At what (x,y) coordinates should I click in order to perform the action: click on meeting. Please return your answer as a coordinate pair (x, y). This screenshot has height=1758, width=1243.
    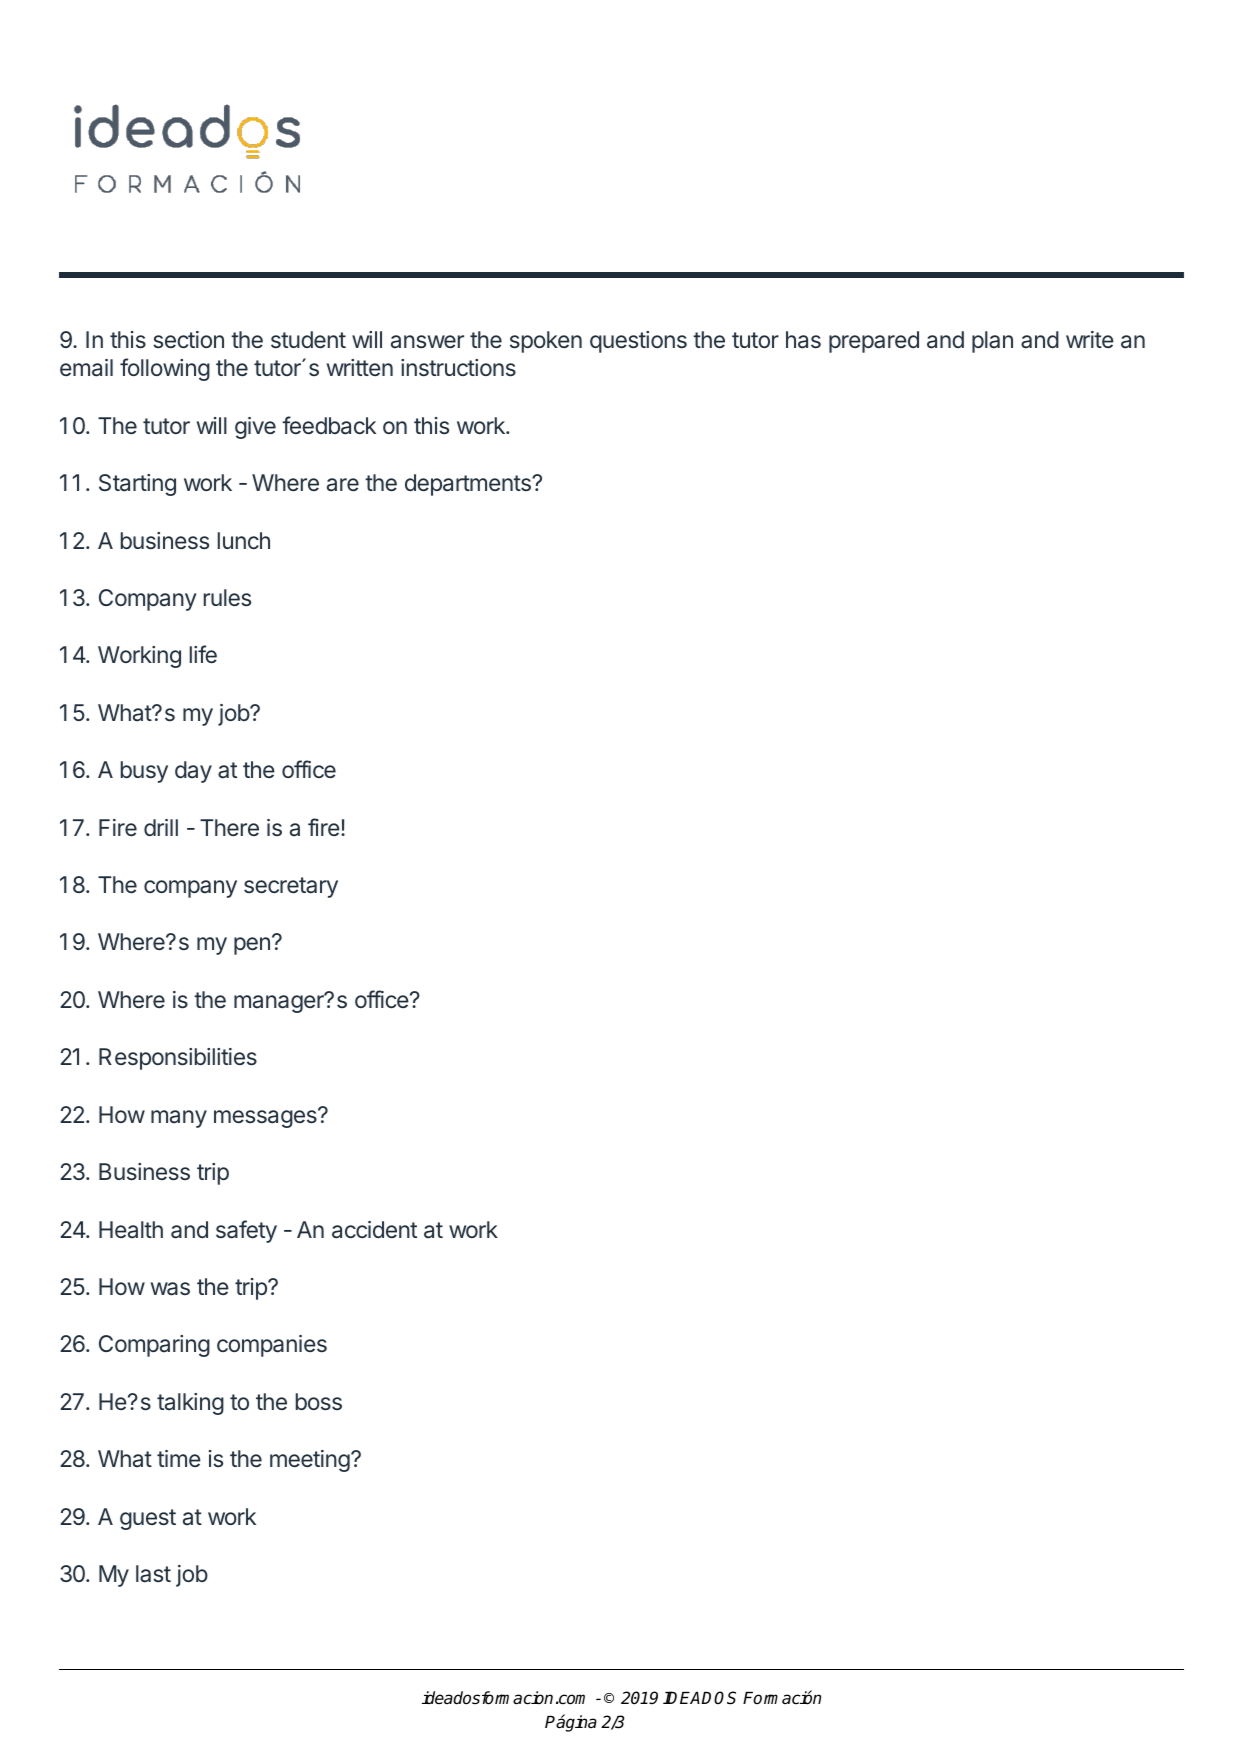
    Looking at the image, I should click on (310, 1461).
